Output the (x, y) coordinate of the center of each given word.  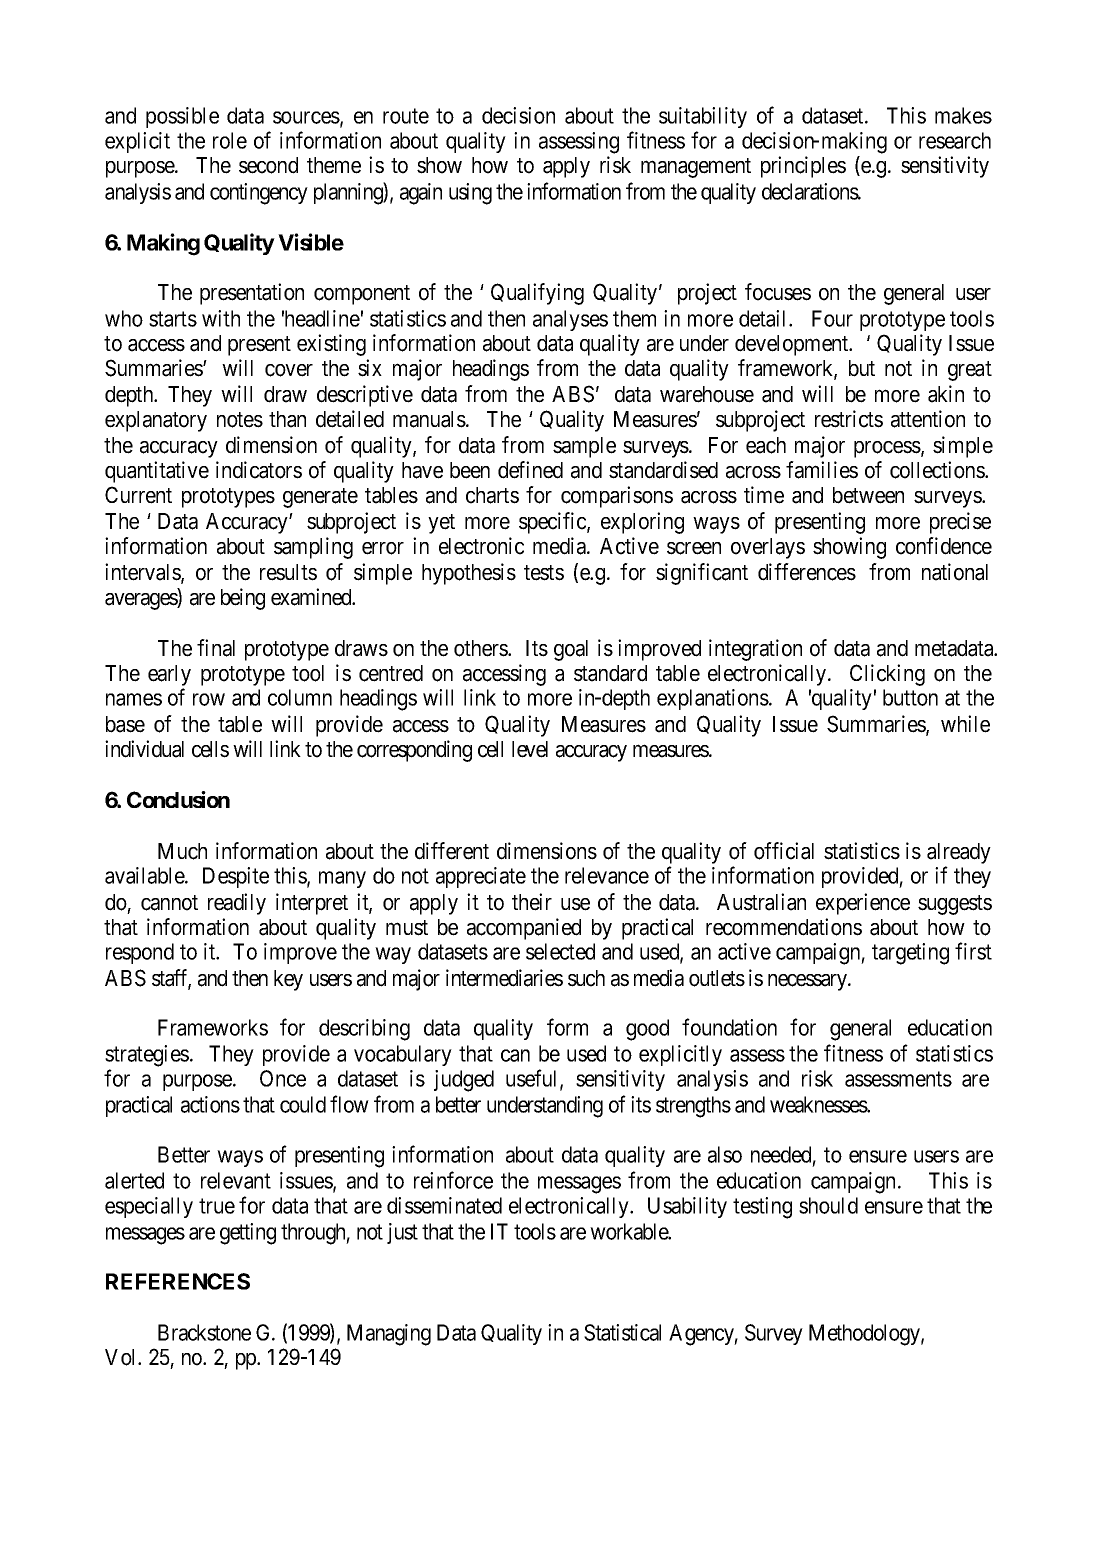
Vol (122, 1357)
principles (803, 167)
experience (863, 904)
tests (544, 573)
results (288, 572)
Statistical (622, 1332)
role (230, 140)
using (470, 194)
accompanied (524, 929)
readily (237, 904)
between (868, 495)
